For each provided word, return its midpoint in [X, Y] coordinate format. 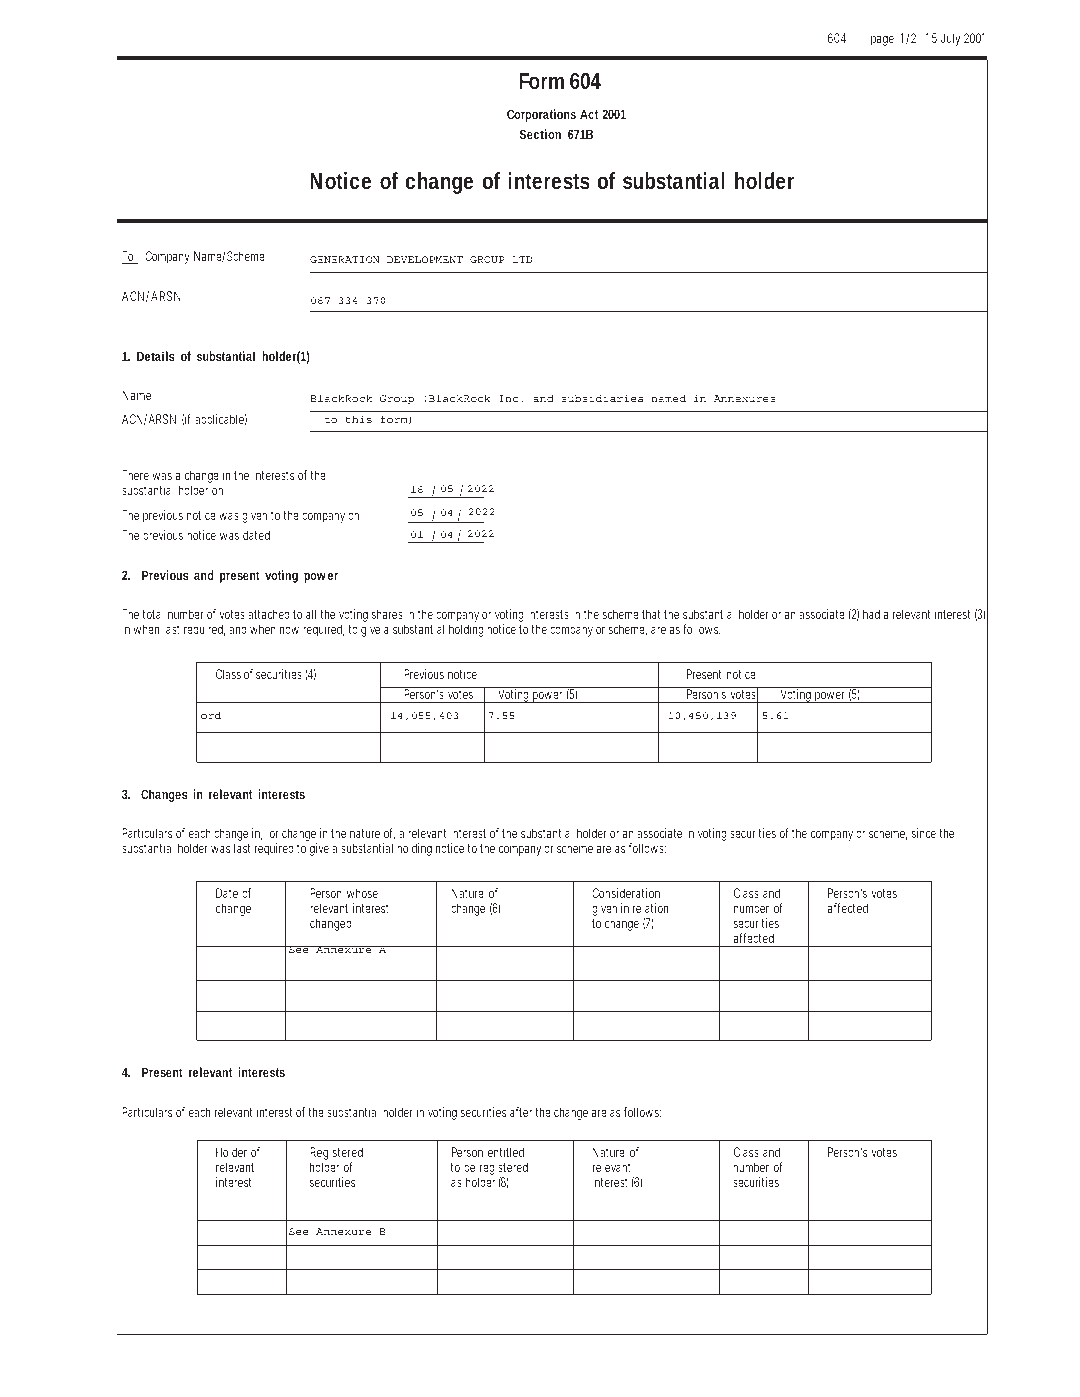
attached [269, 614]
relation [650, 908]
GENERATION [345, 259]
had [871, 614]
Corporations [541, 115]
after [523, 1112]
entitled [506, 1152]
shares [387, 614]
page [882, 40]
